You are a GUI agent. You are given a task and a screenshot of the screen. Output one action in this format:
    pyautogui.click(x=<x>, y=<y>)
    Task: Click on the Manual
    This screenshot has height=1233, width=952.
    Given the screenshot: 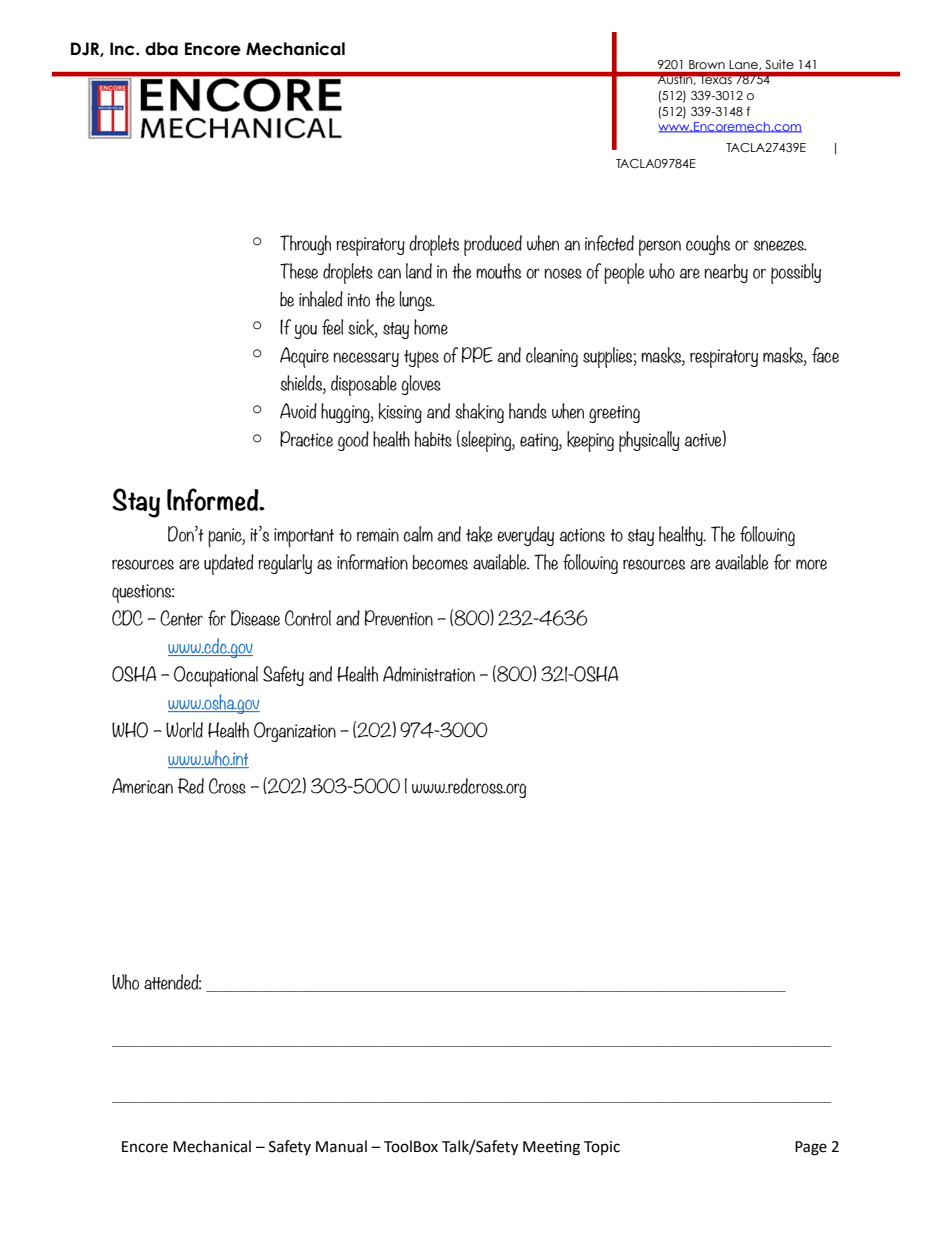 What is the action you would take?
    pyautogui.click(x=341, y=1146)
